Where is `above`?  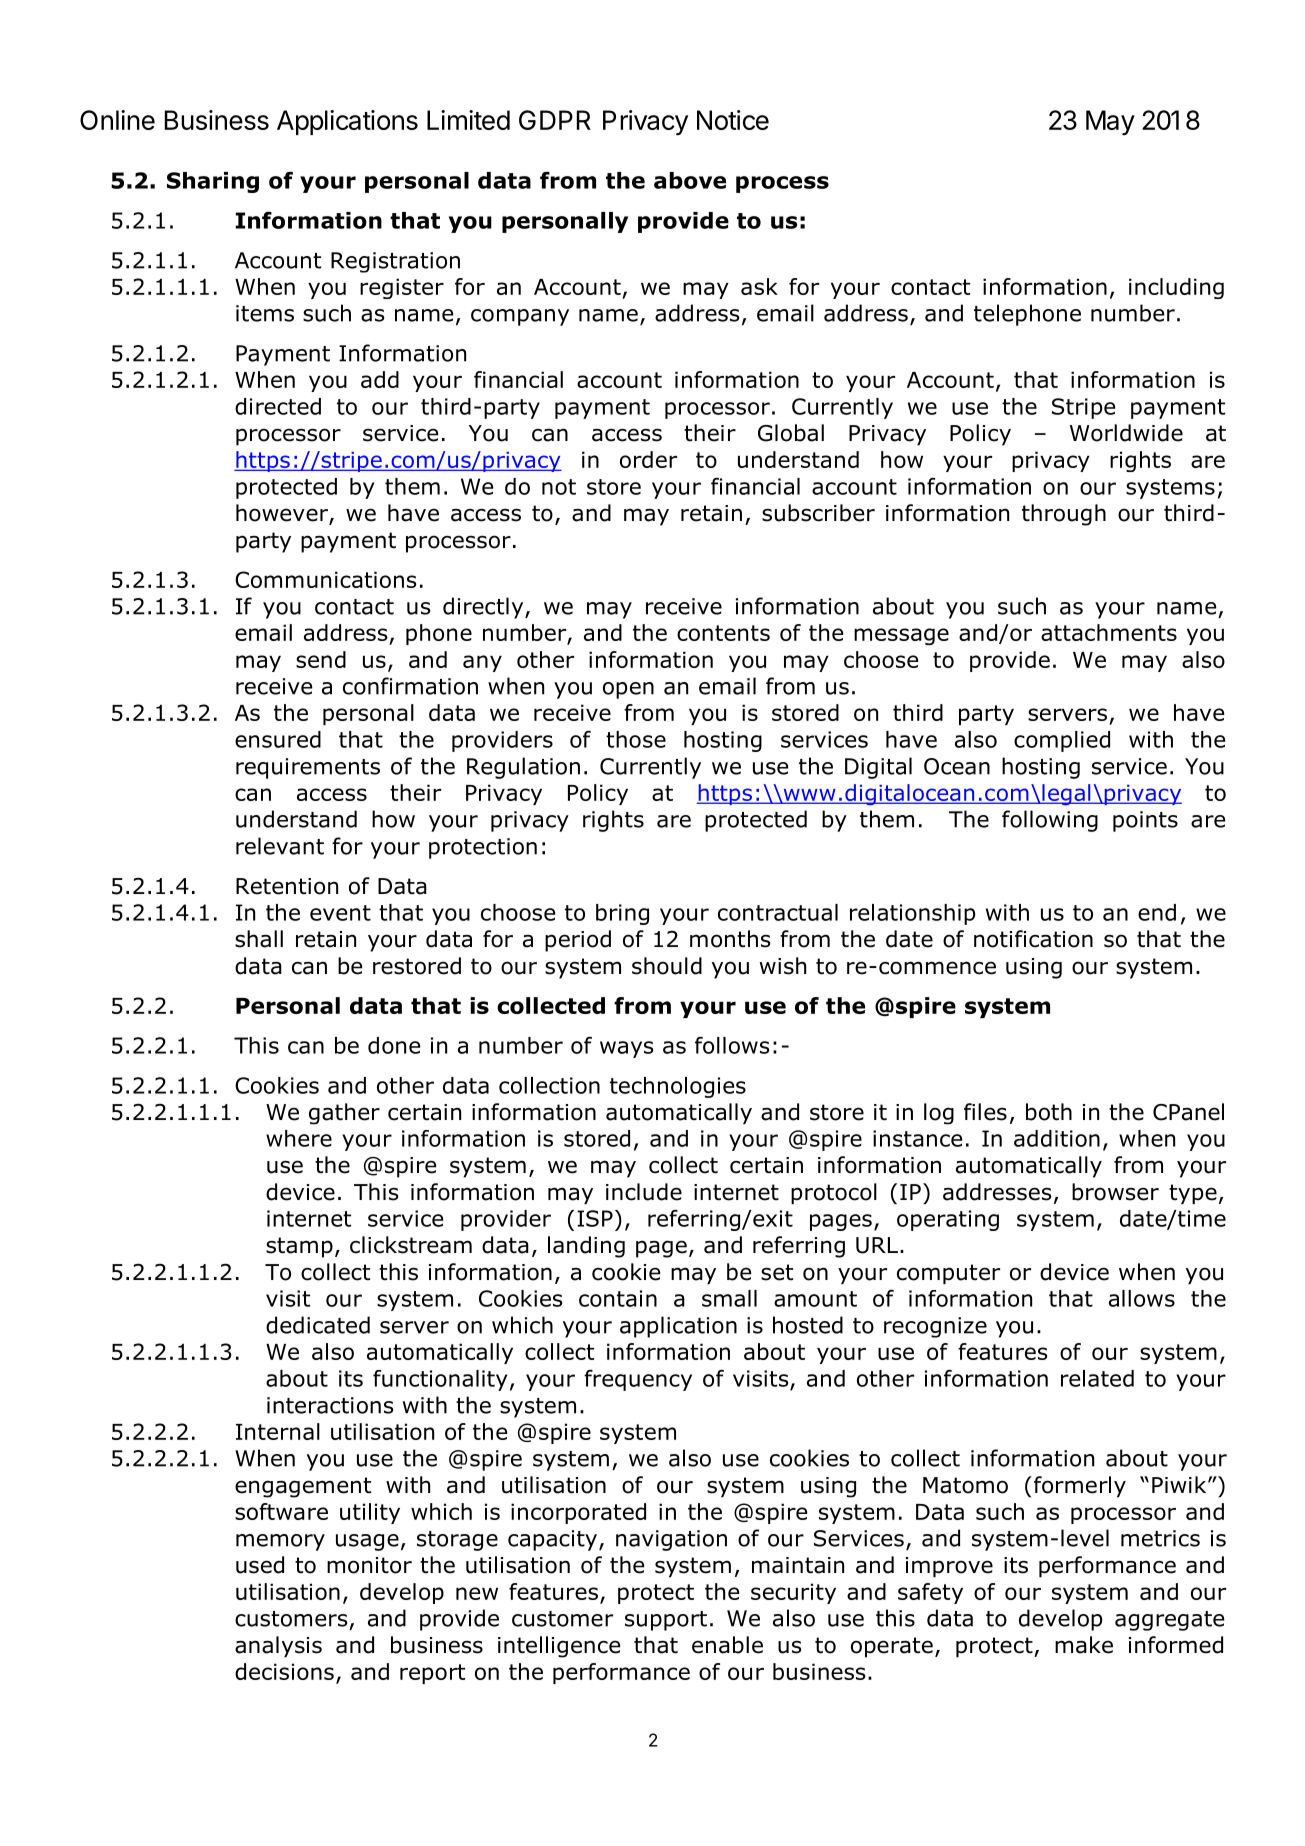
above is located at coordinates (690, 180).
